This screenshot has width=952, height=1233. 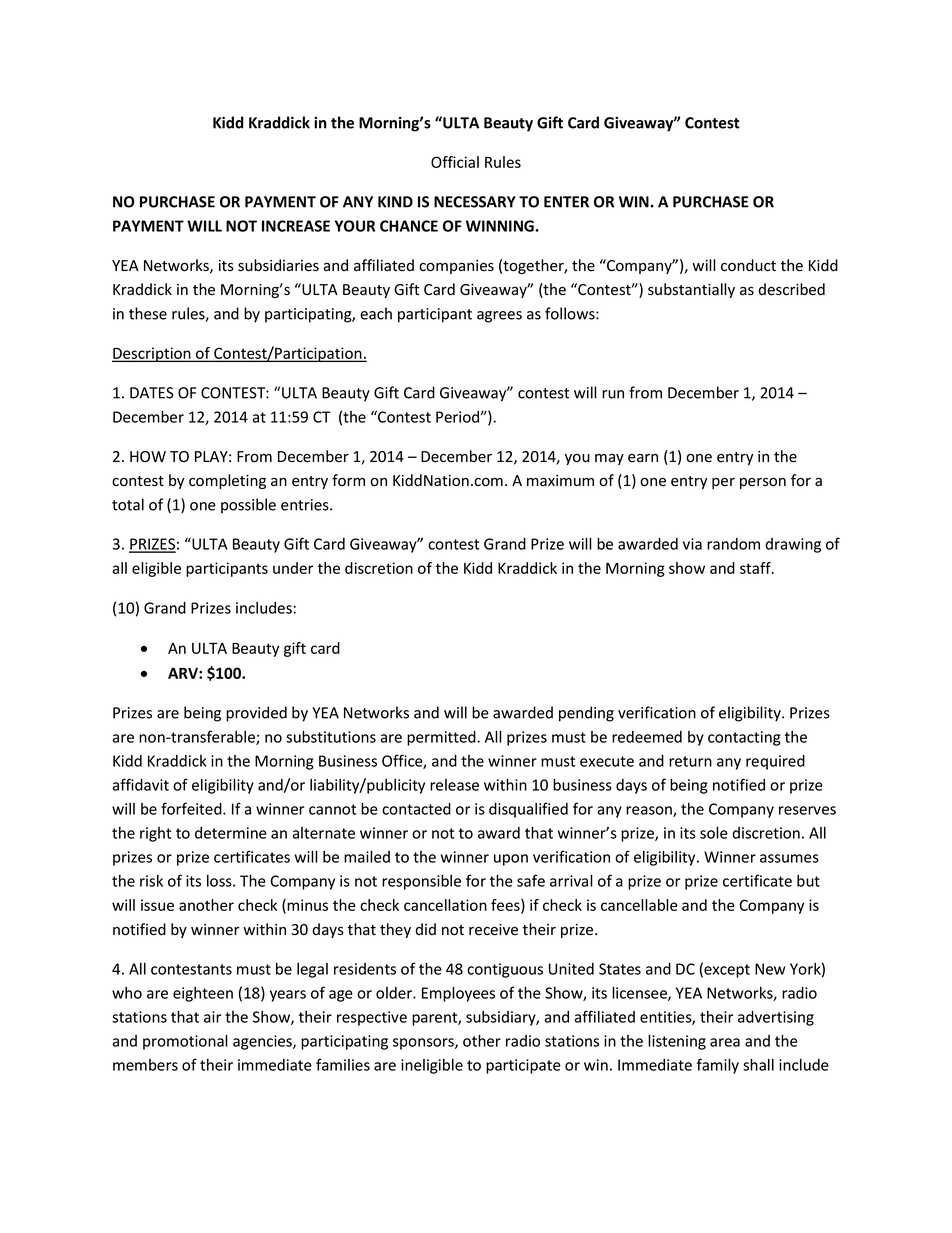 I want to click on conduct, so click(x=748, y=265).
